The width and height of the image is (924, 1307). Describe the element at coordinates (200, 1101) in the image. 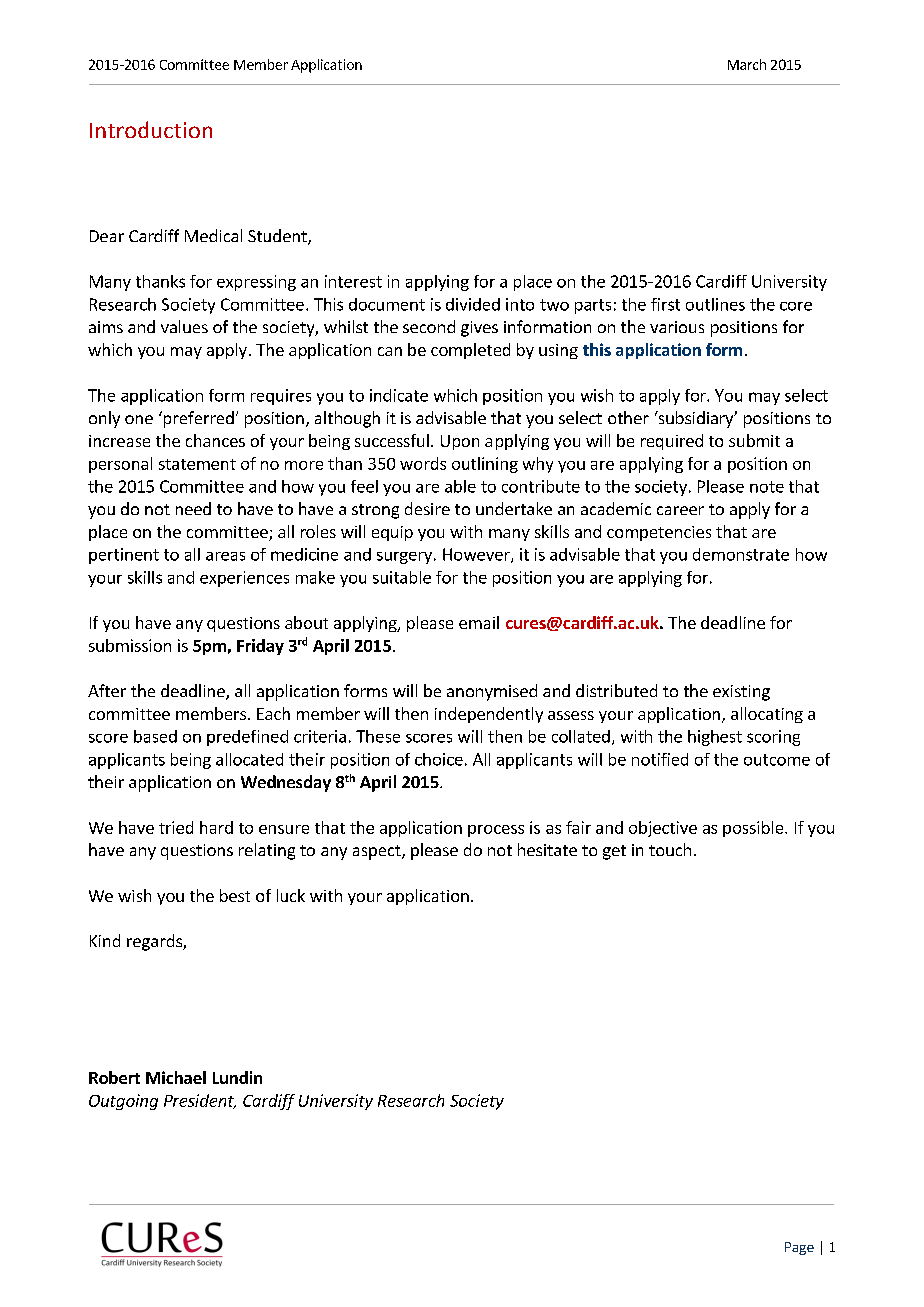

I see `President` at that location.
